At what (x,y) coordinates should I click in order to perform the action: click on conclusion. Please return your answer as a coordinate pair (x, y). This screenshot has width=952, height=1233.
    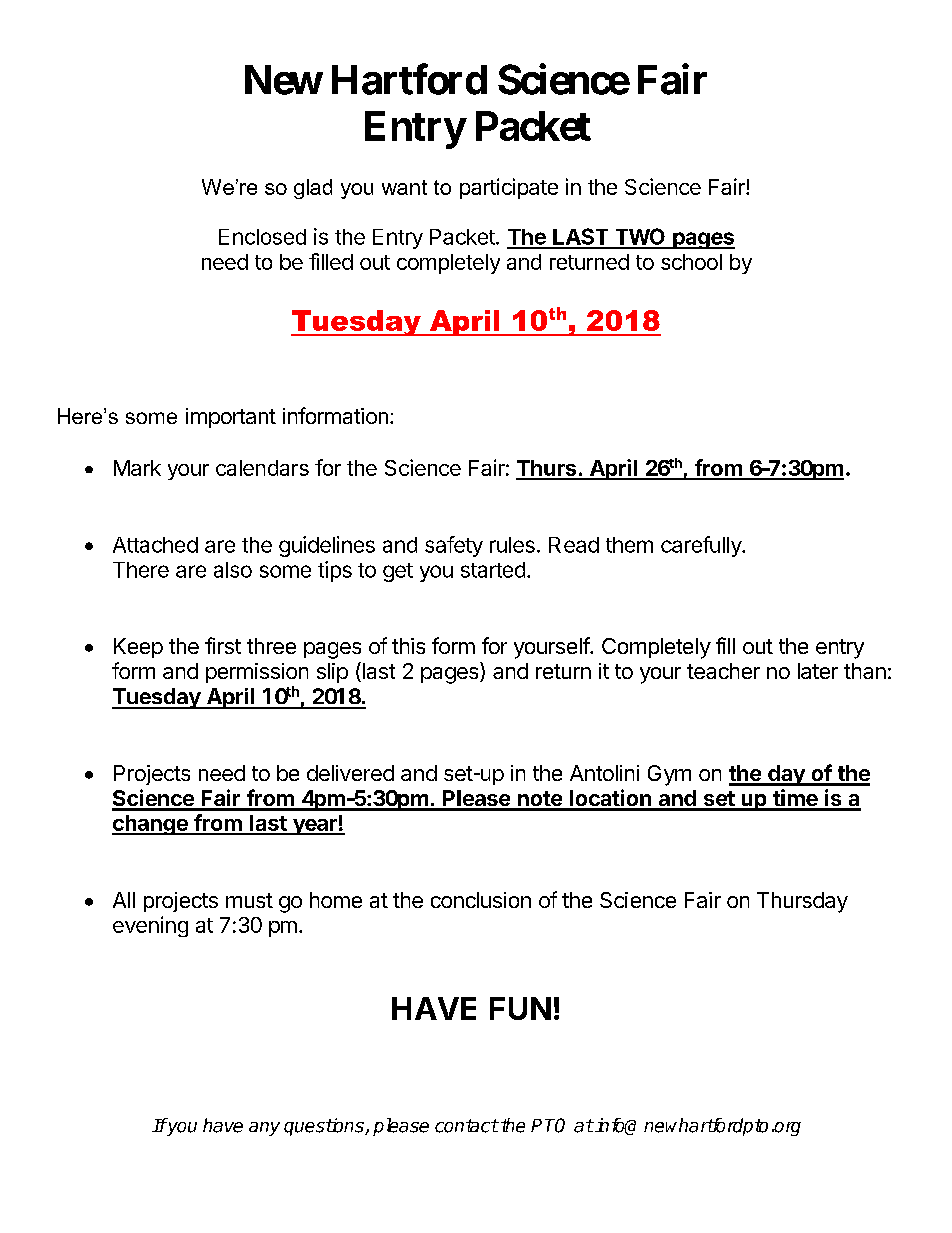
    Looking at the image, I should click on (481, 900).
